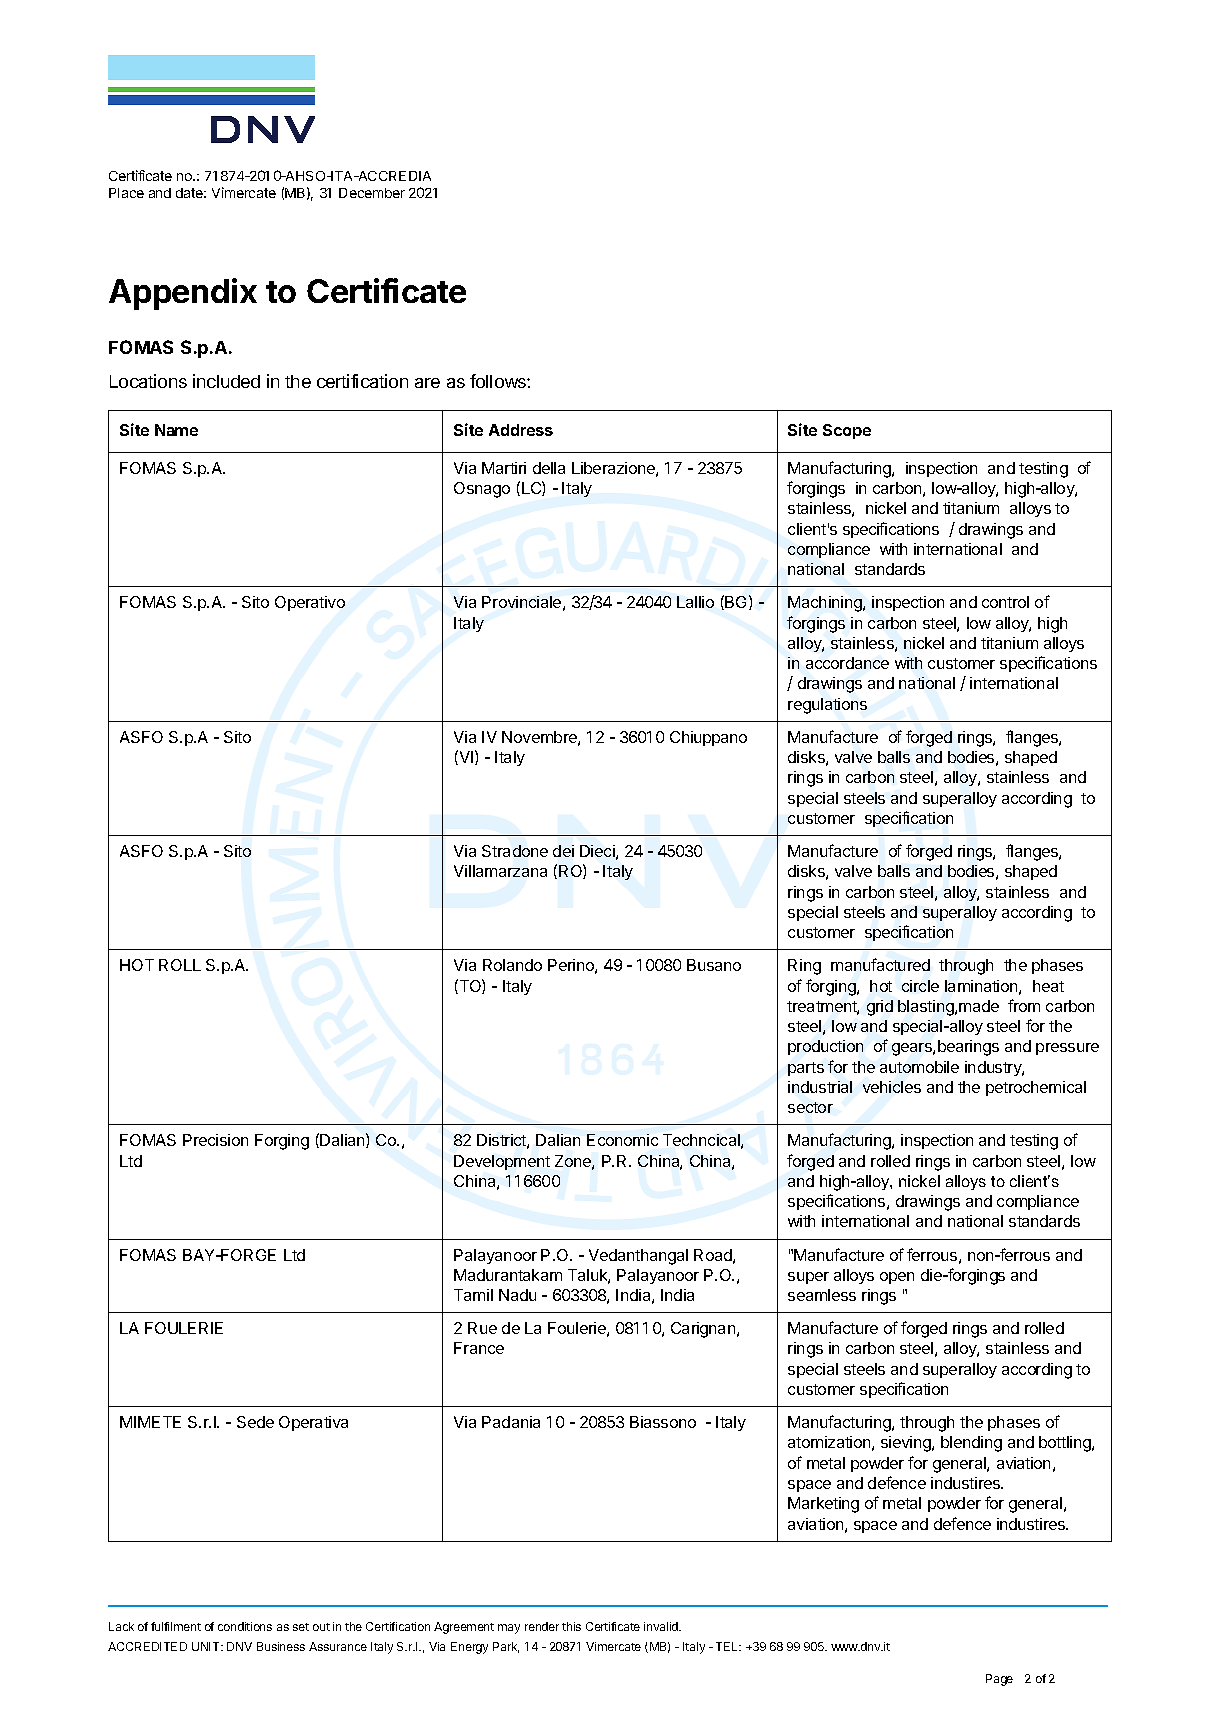 This page has width=1217, height=1722. What do you see at coordinates (847, 431) in the page?
I see `Scope` at bounding box center [847, 431].
